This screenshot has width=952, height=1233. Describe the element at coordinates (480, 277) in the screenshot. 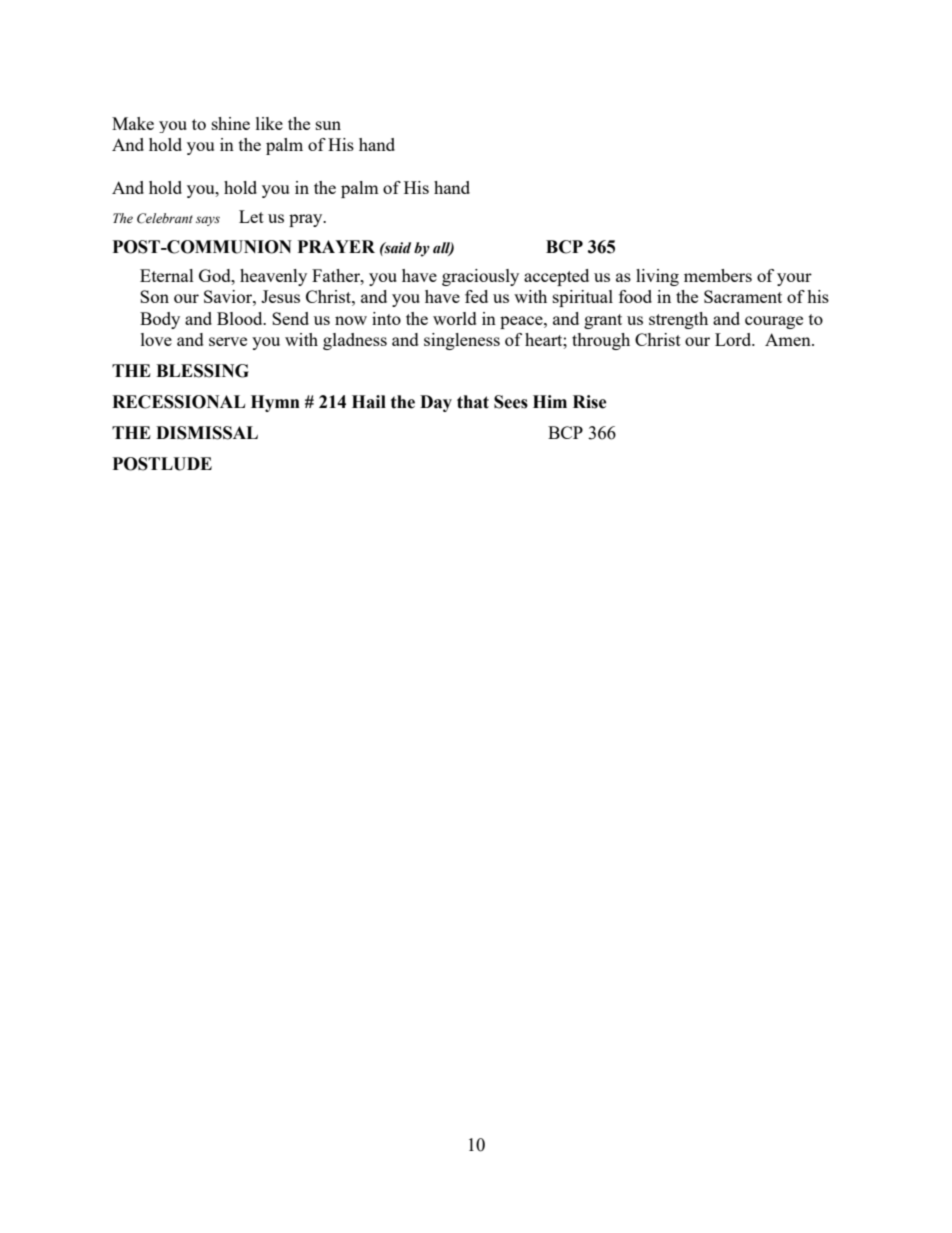

I see `graciously` at that location.
